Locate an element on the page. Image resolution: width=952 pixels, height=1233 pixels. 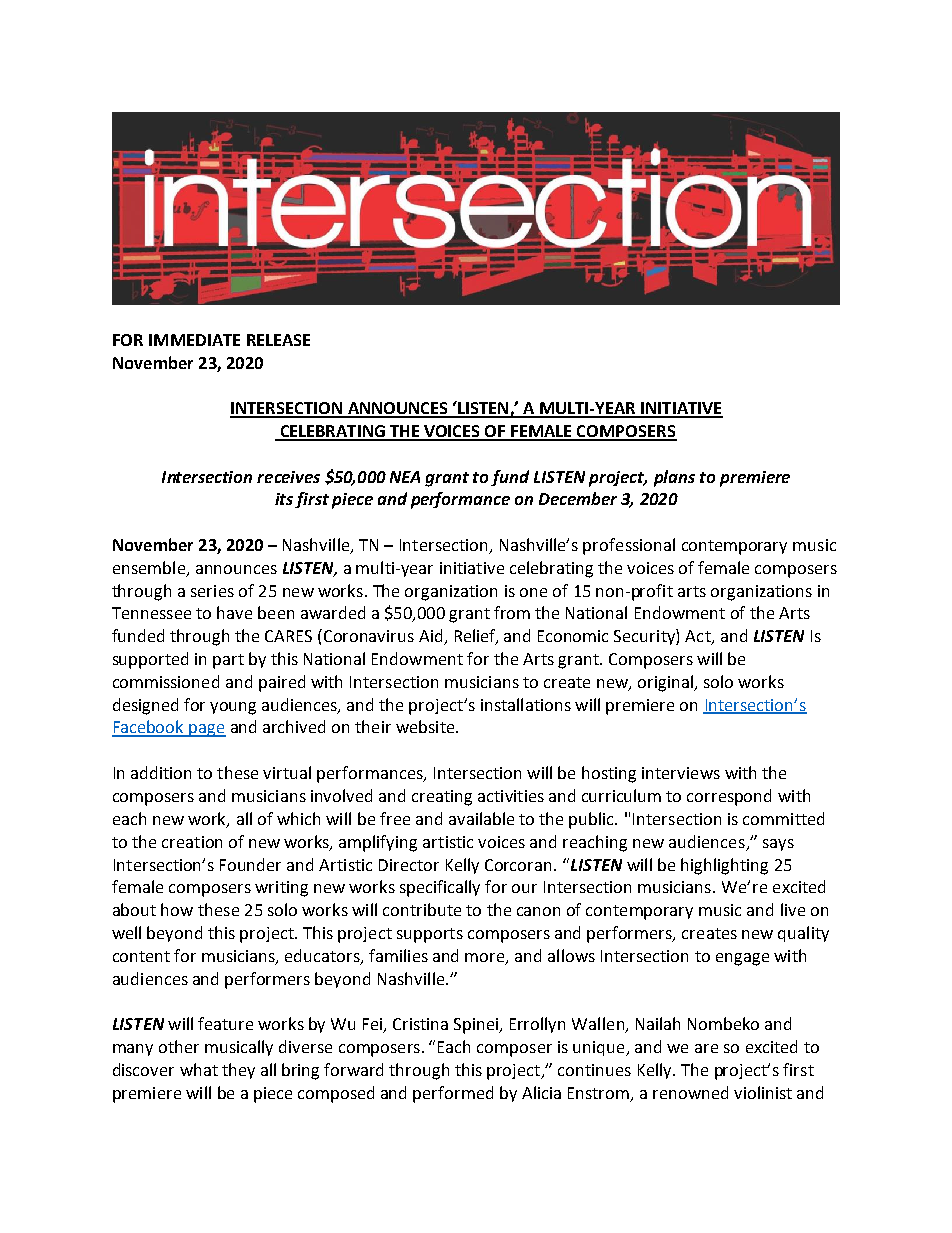
from is located at coordinates (512, 612).
